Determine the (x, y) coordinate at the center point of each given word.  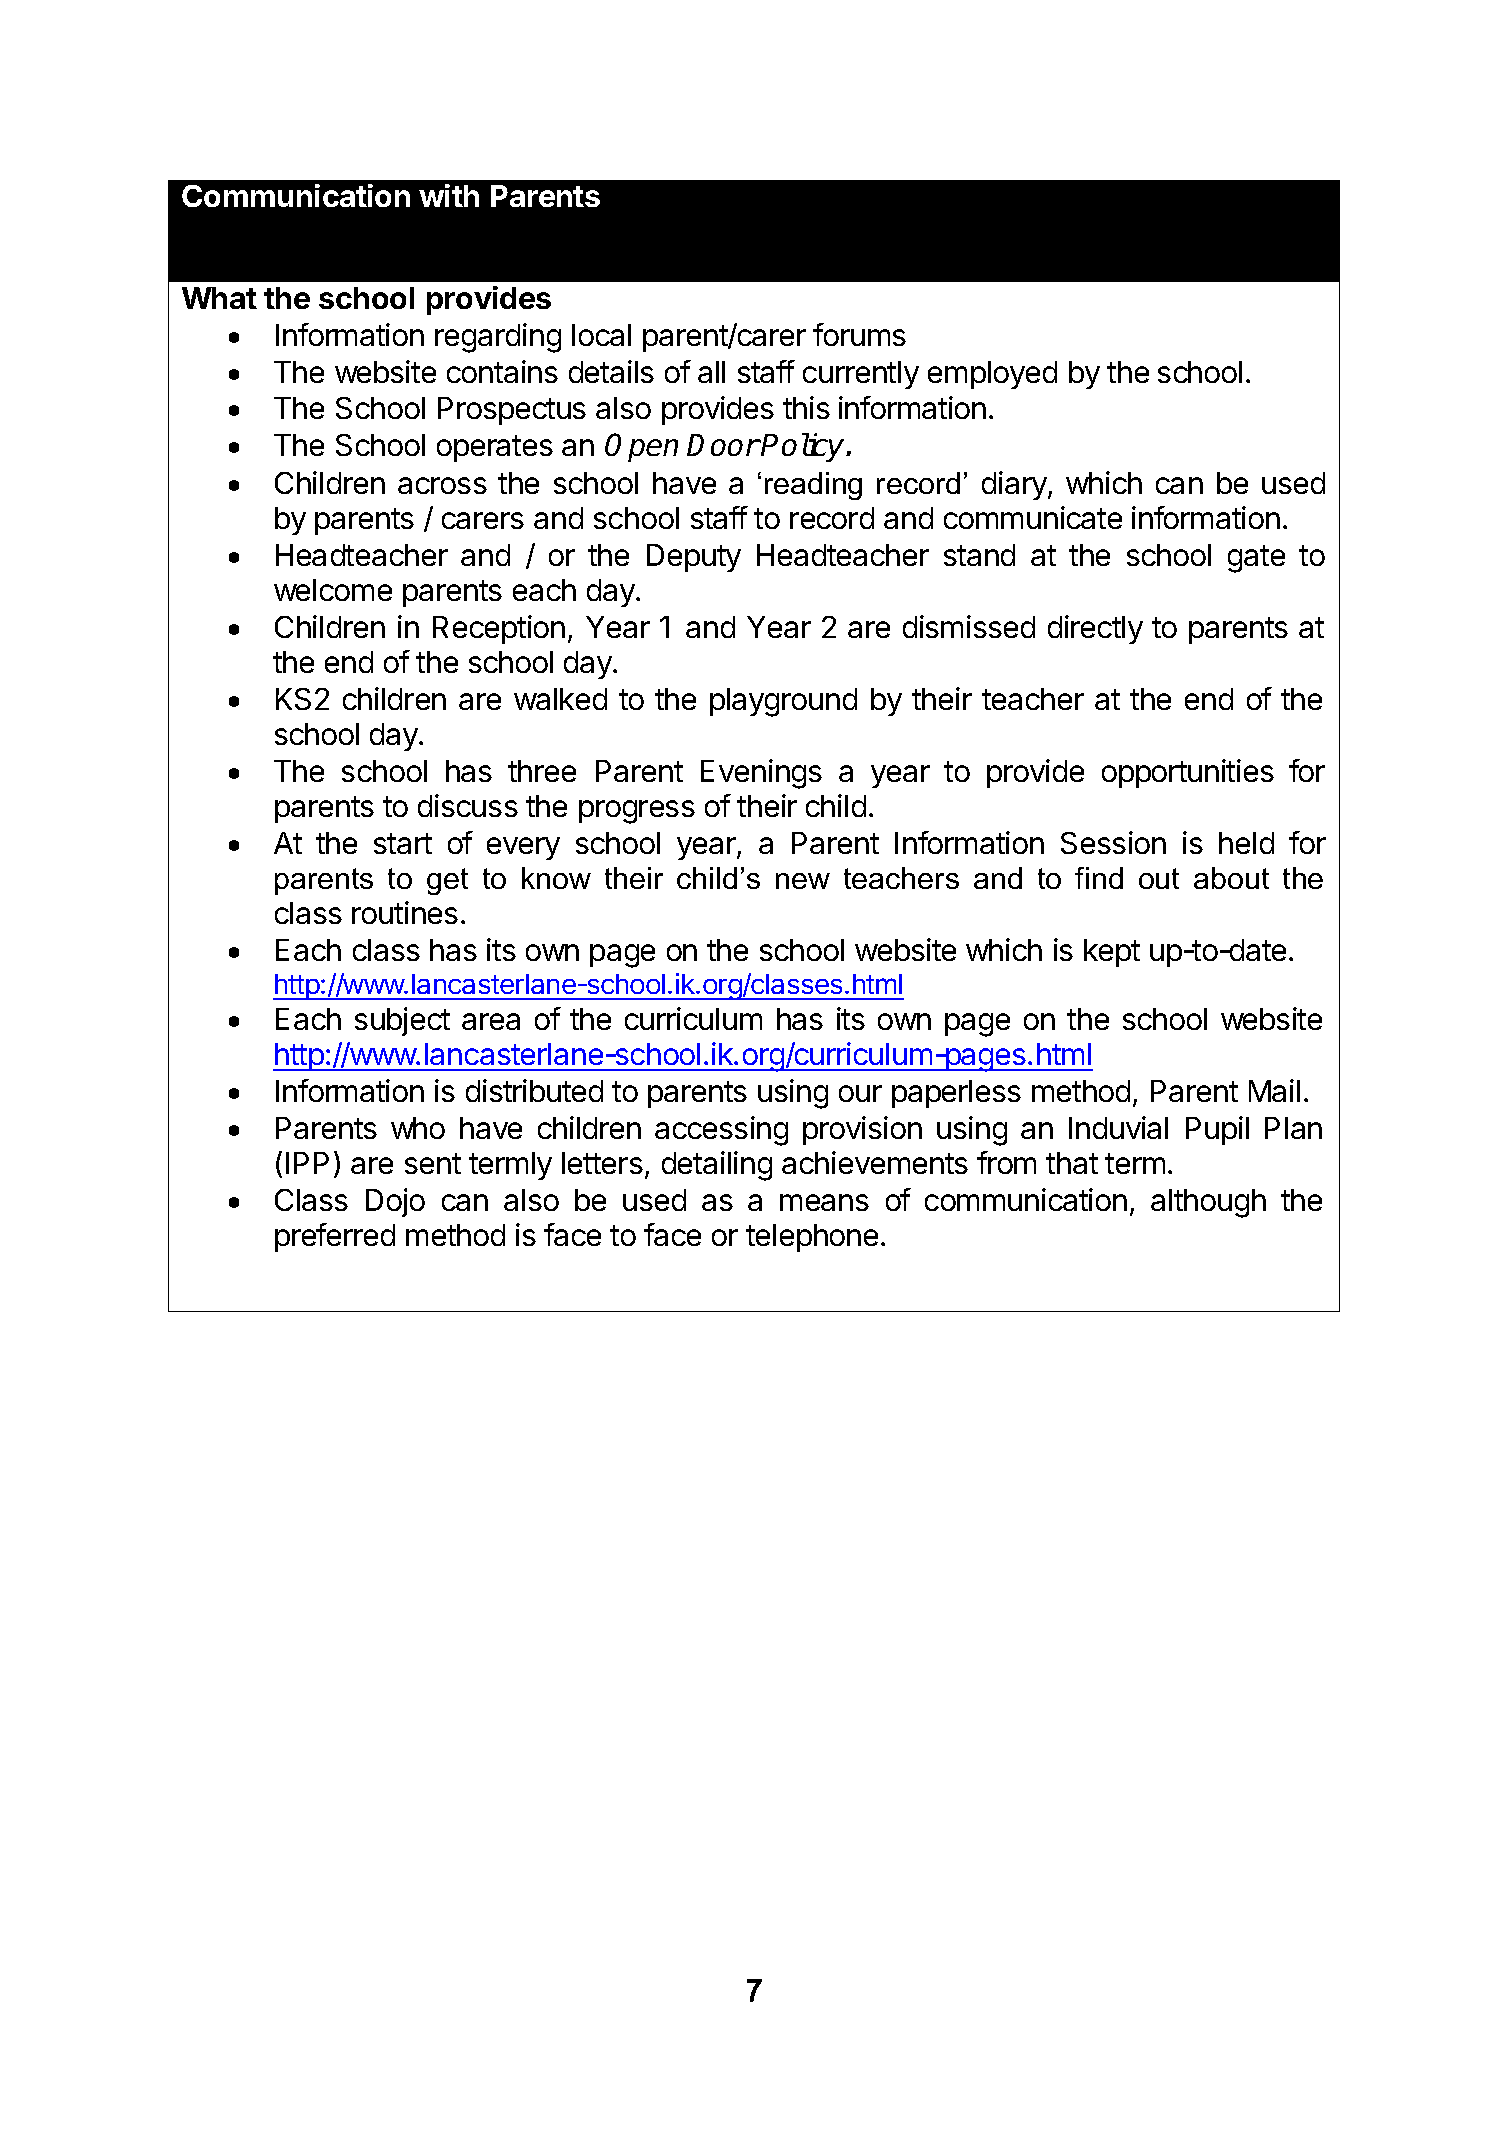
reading (813, 486)
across (442, 485)
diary (1015, 485)
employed (992, 375)
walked (560, 699)
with (449, 195)
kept (1112, 953)
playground (783, 702)
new (803, 881)
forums (859, 334)
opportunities (1188, 773)
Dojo (395, 1202)
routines (405, 912)
